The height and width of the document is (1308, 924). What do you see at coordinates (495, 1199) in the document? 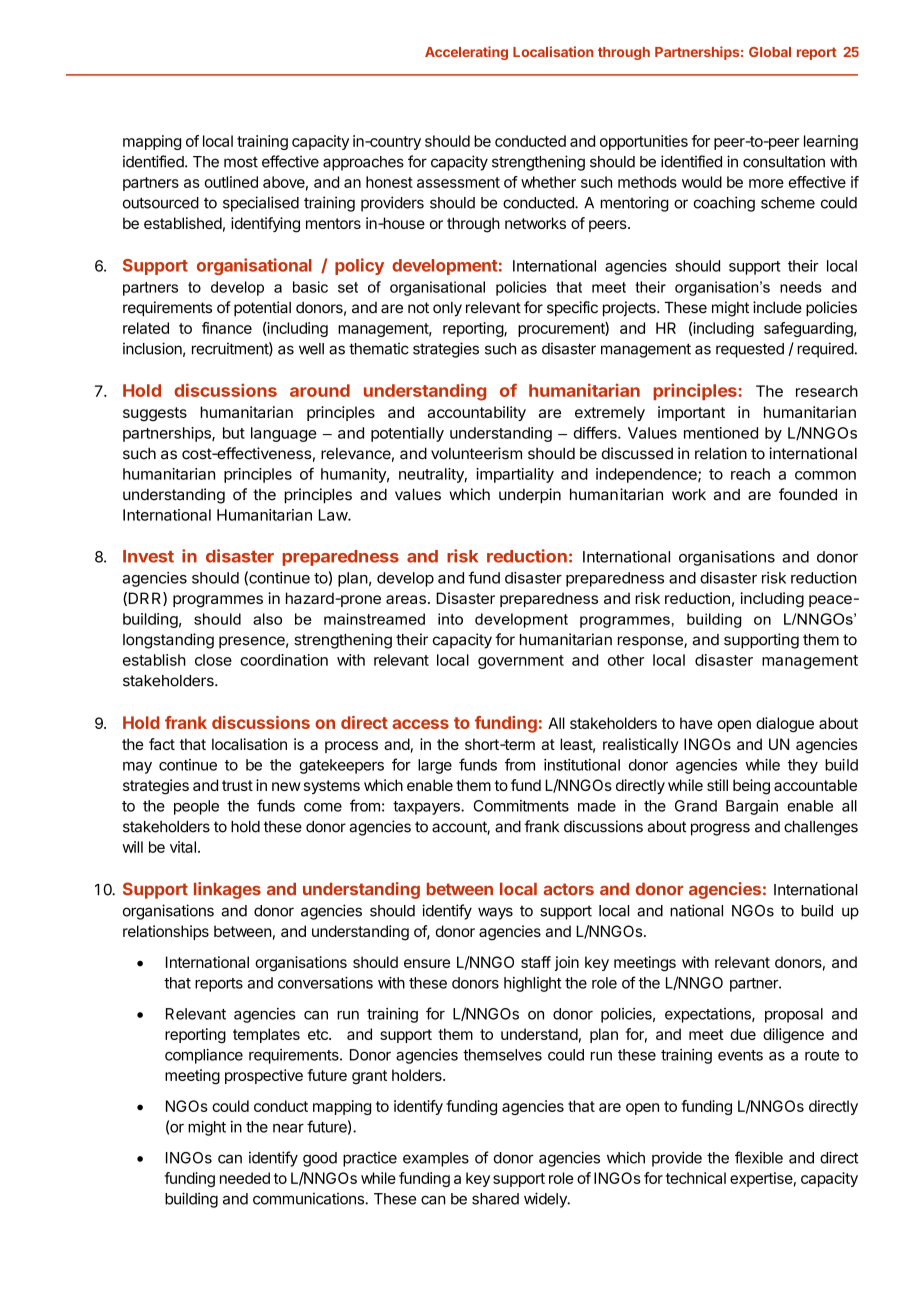
I see `shared` at bounding box center [495, 1199].
